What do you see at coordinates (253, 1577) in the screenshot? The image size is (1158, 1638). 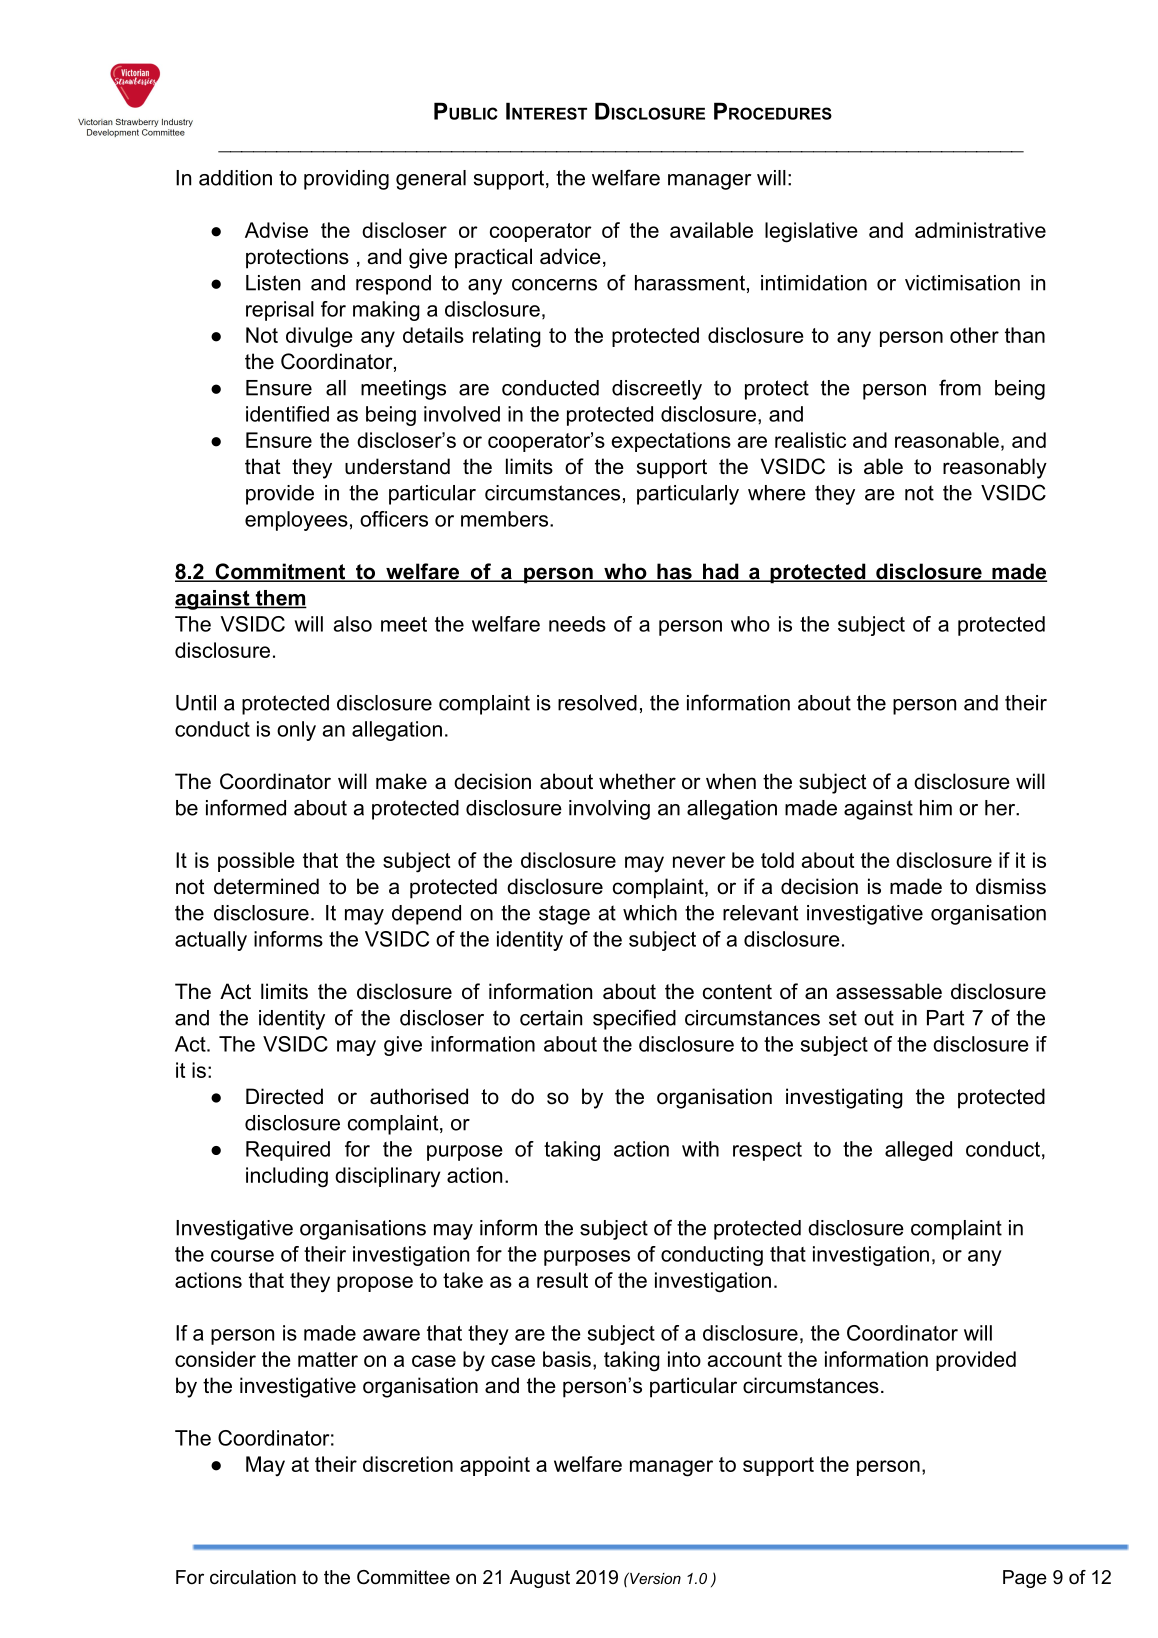 I see `circulation` at bounding box center [253, 1577].
